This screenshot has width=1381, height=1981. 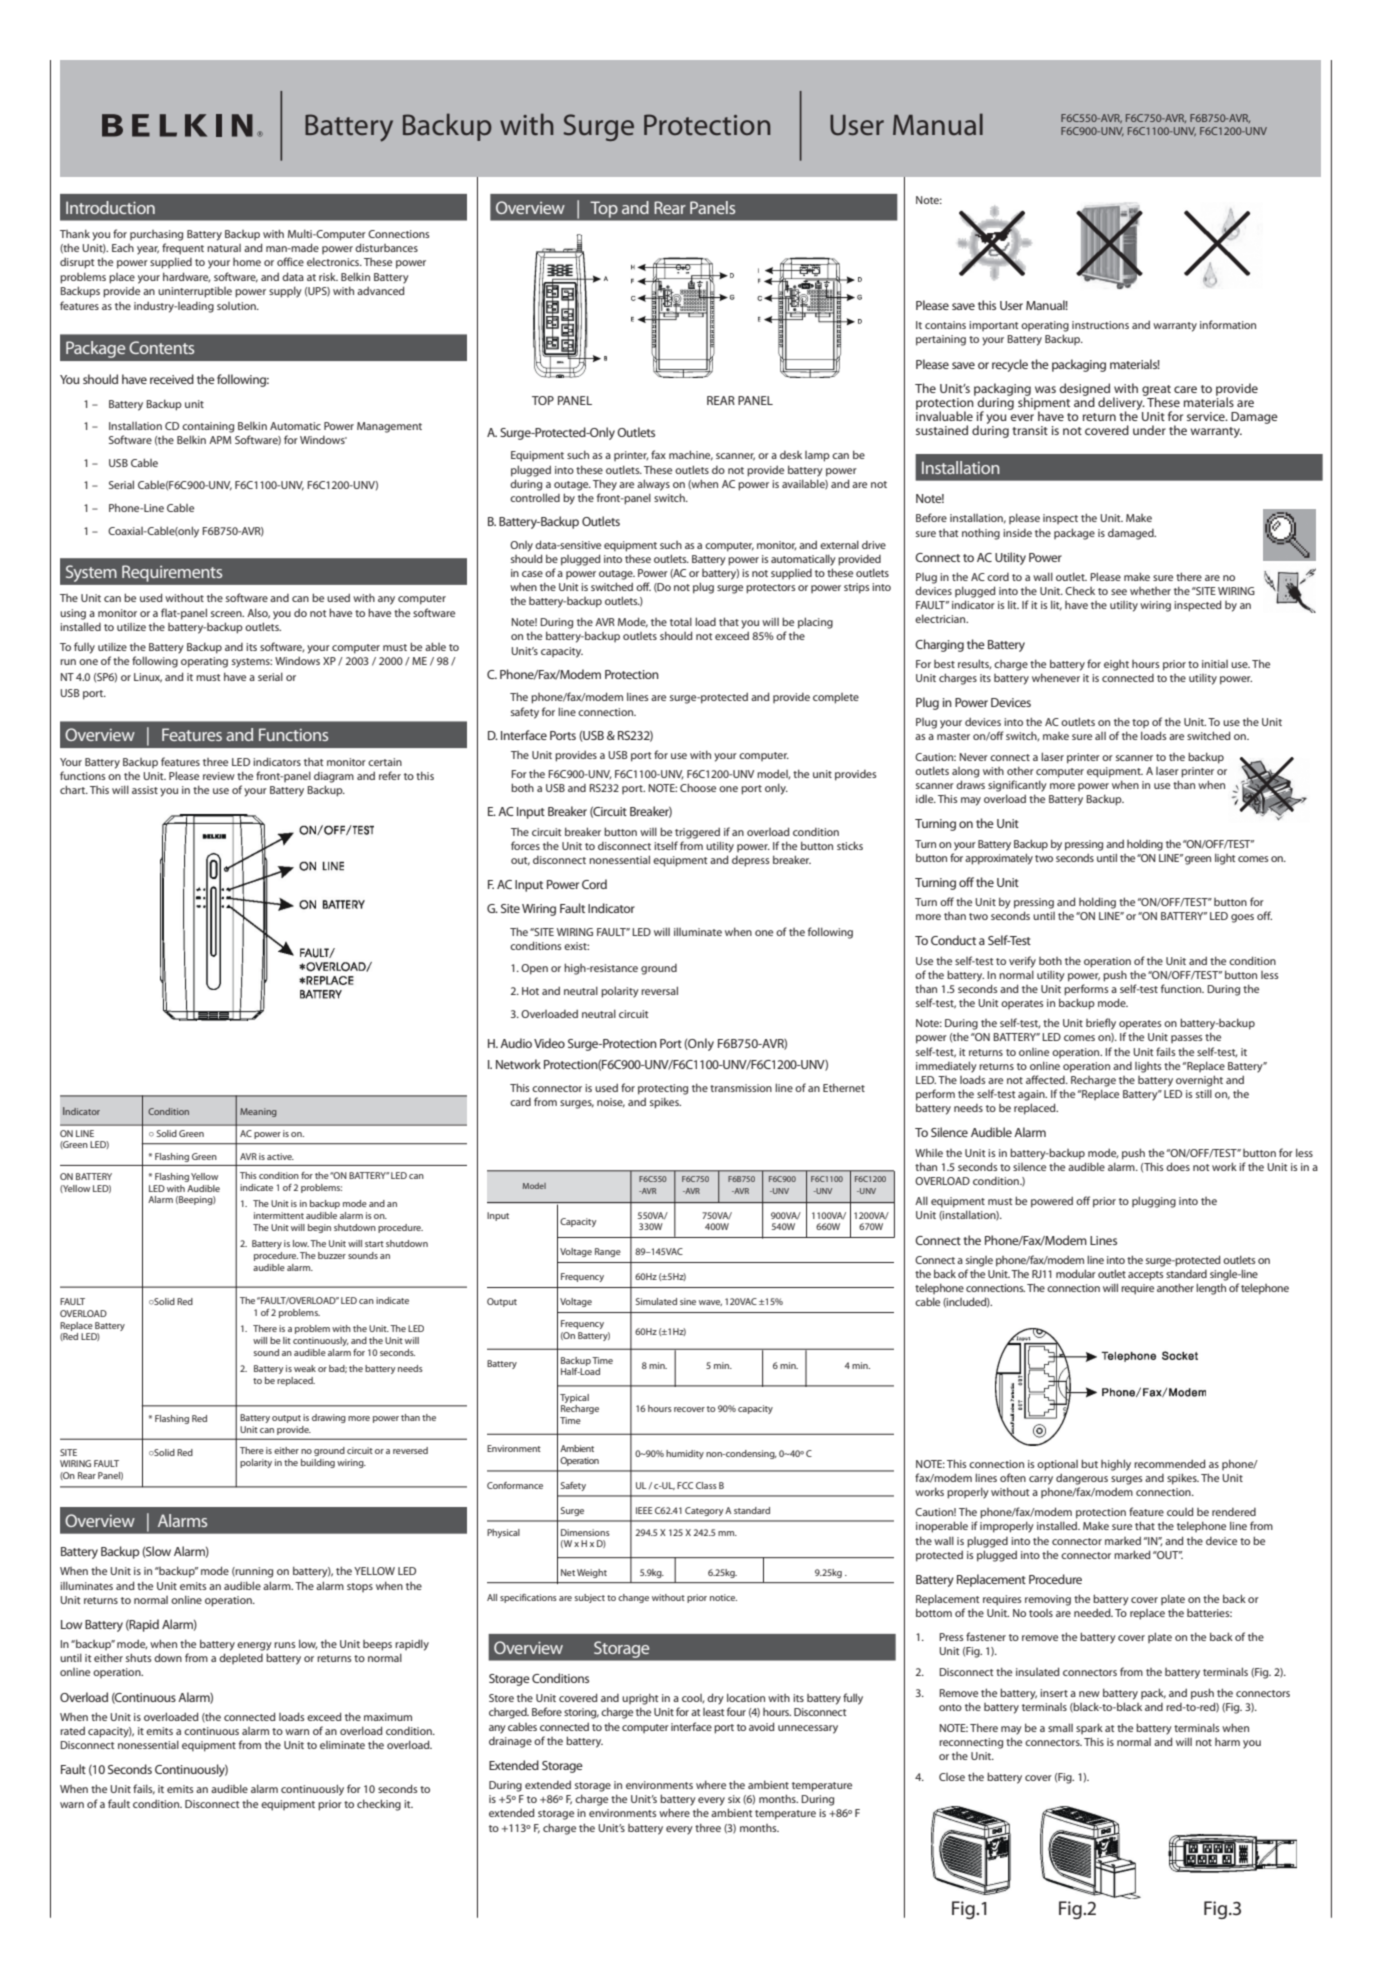 What do you see at coordinates (342, 1745) in the screenshot?
I see `eliminate` at bounding box center [342, 1745].
